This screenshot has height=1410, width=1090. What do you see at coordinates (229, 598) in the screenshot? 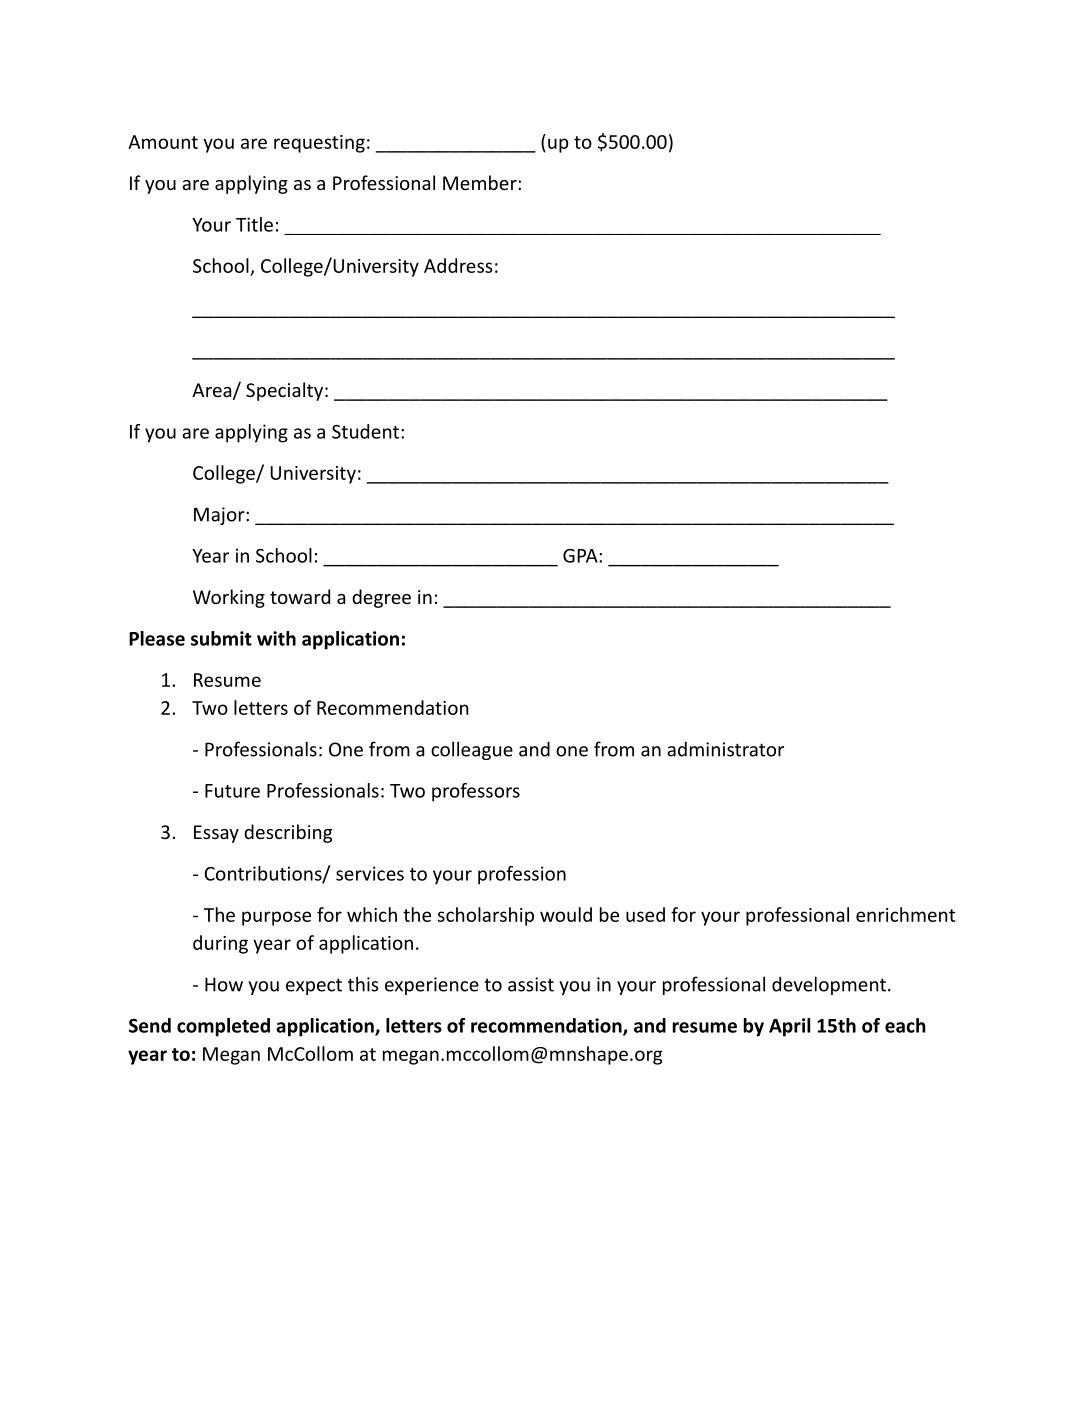
I see `Working` at bounding box center [229, 598].
